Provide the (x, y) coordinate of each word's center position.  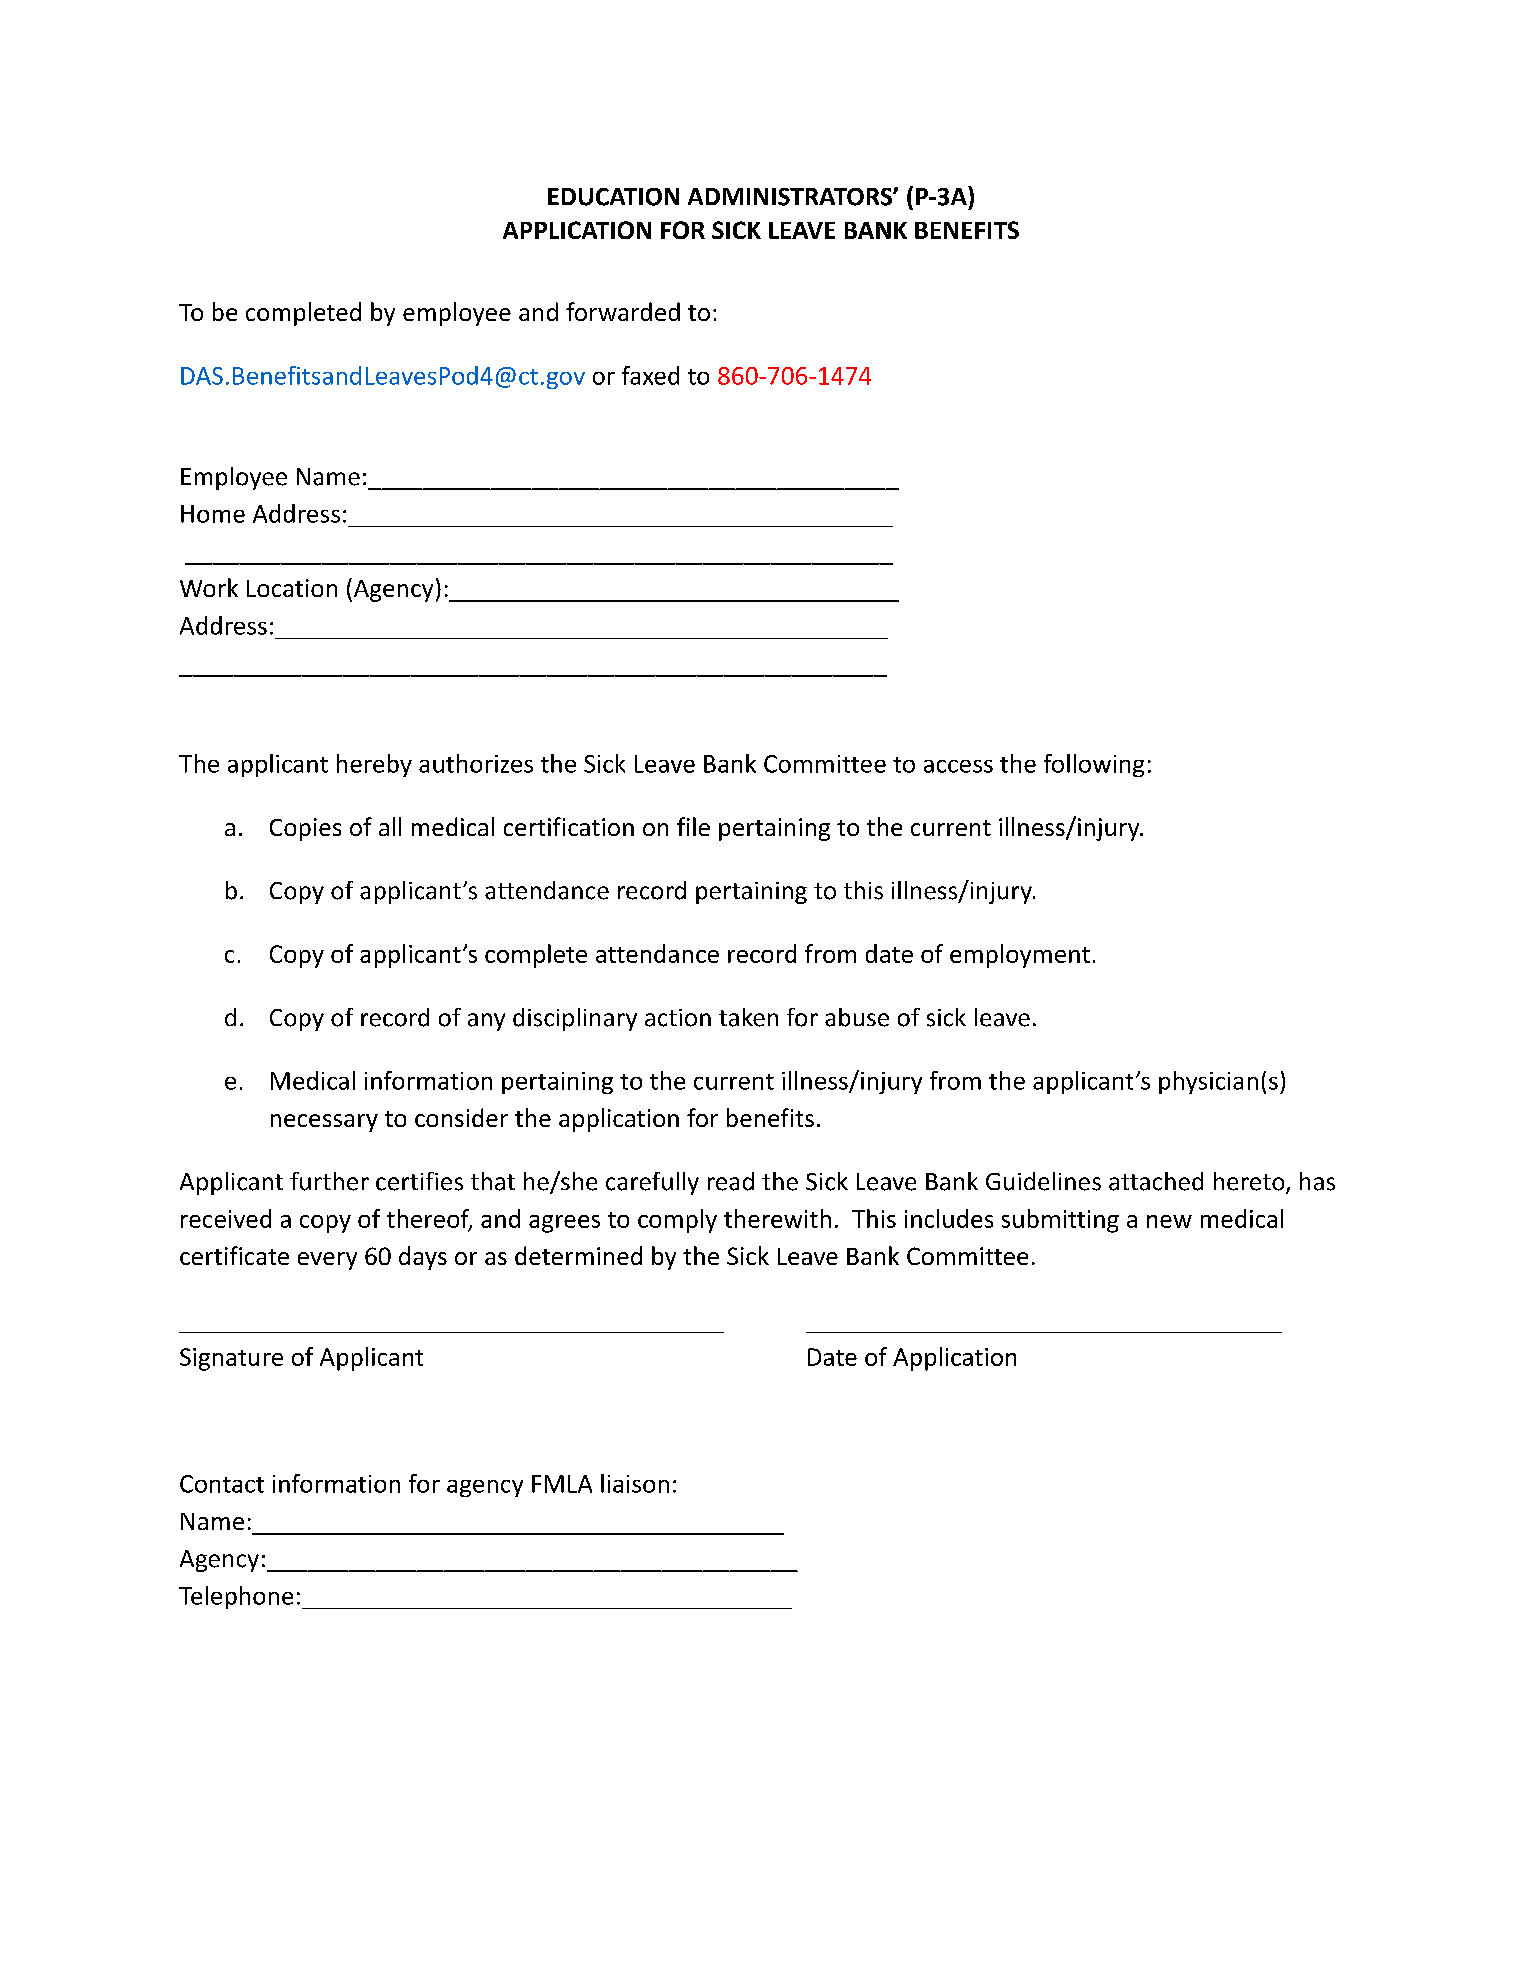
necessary (324, 1123)
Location (292, 588)
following (1094, 765)
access (958, 766)
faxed (650, 375)
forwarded (623, 311)
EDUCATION (613, 197)
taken (748, 1017)
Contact (222, 1484)
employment (1020, 956)
